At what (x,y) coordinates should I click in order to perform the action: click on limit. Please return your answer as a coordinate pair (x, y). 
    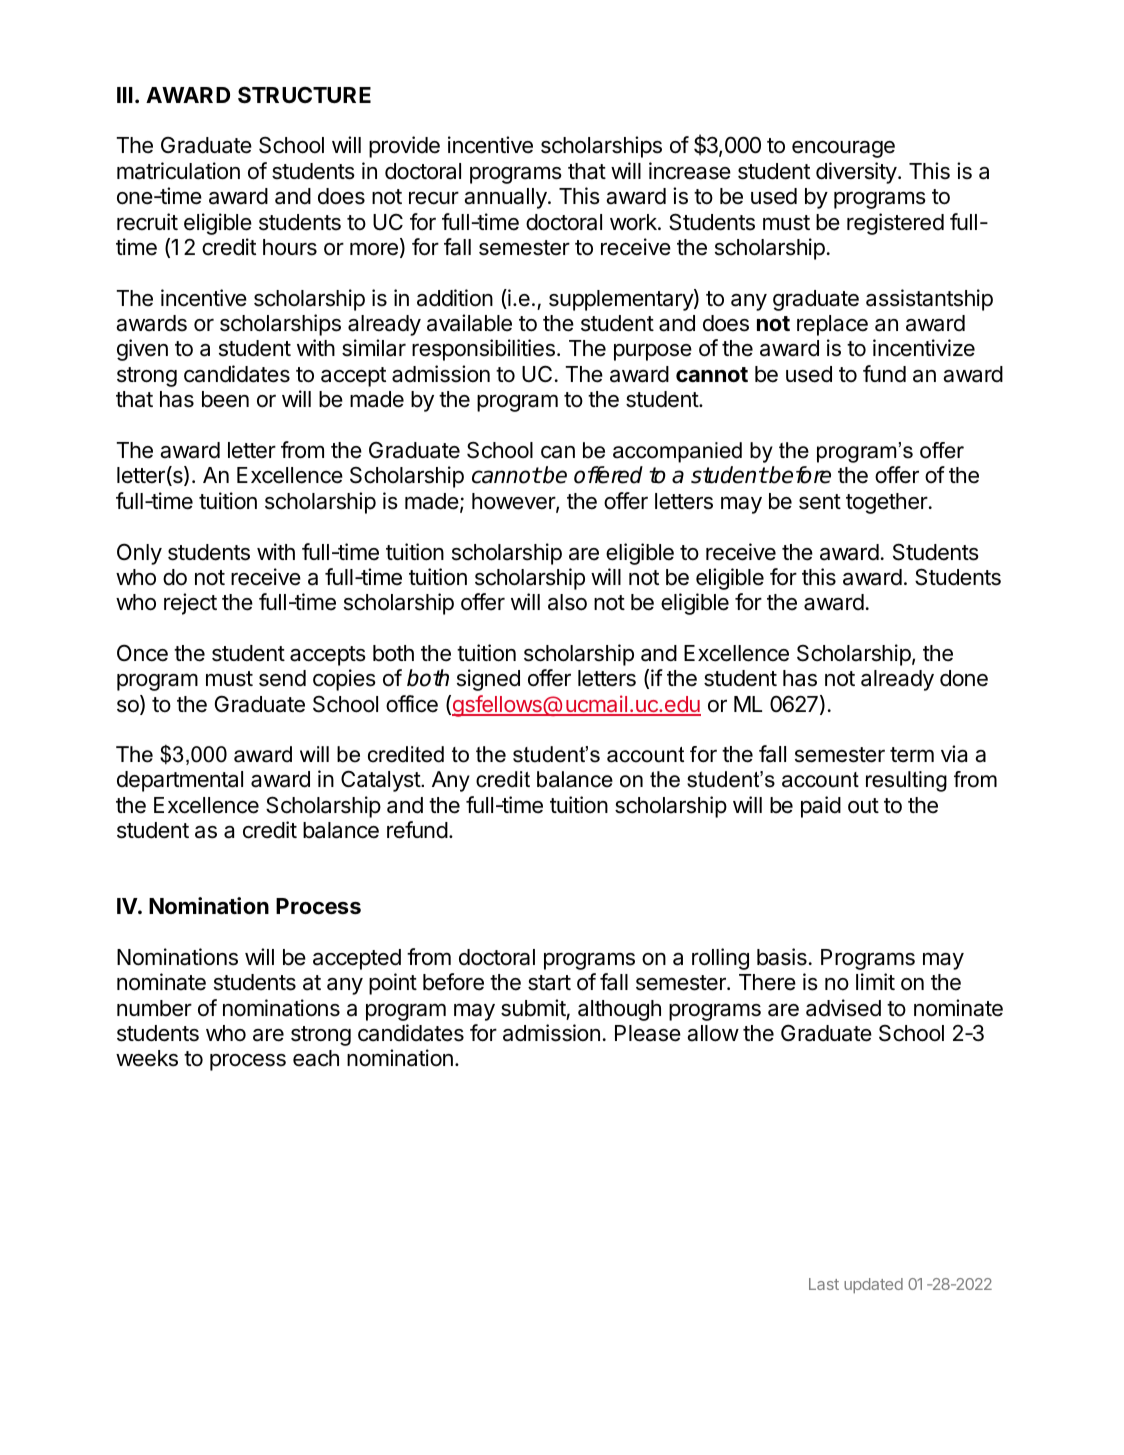
    Looking at the image, I should click on (875, 981).
